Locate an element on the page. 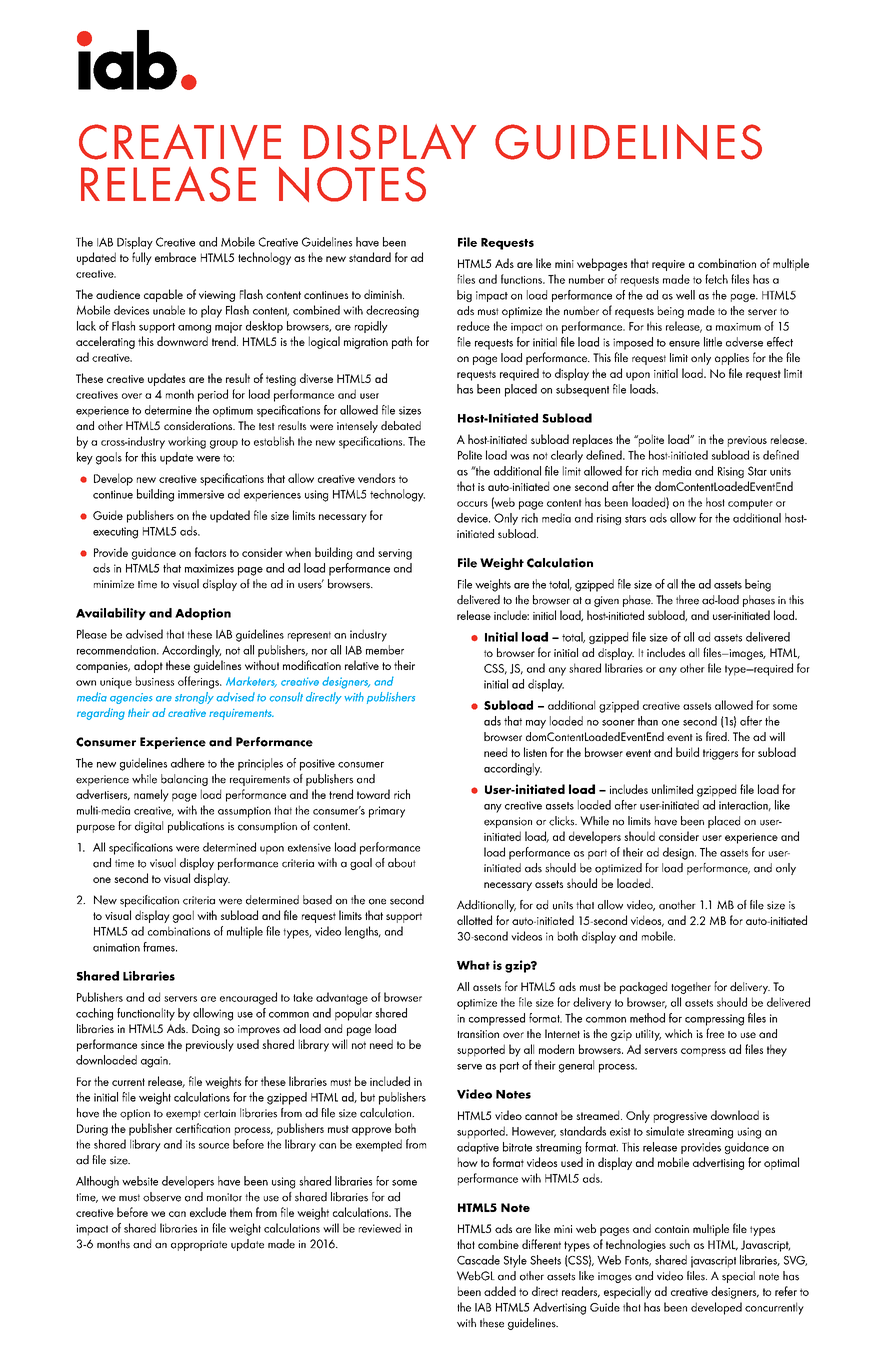 The height and width of the image is (1372, 887). Cascade is located at coordinates (478, 1260).
